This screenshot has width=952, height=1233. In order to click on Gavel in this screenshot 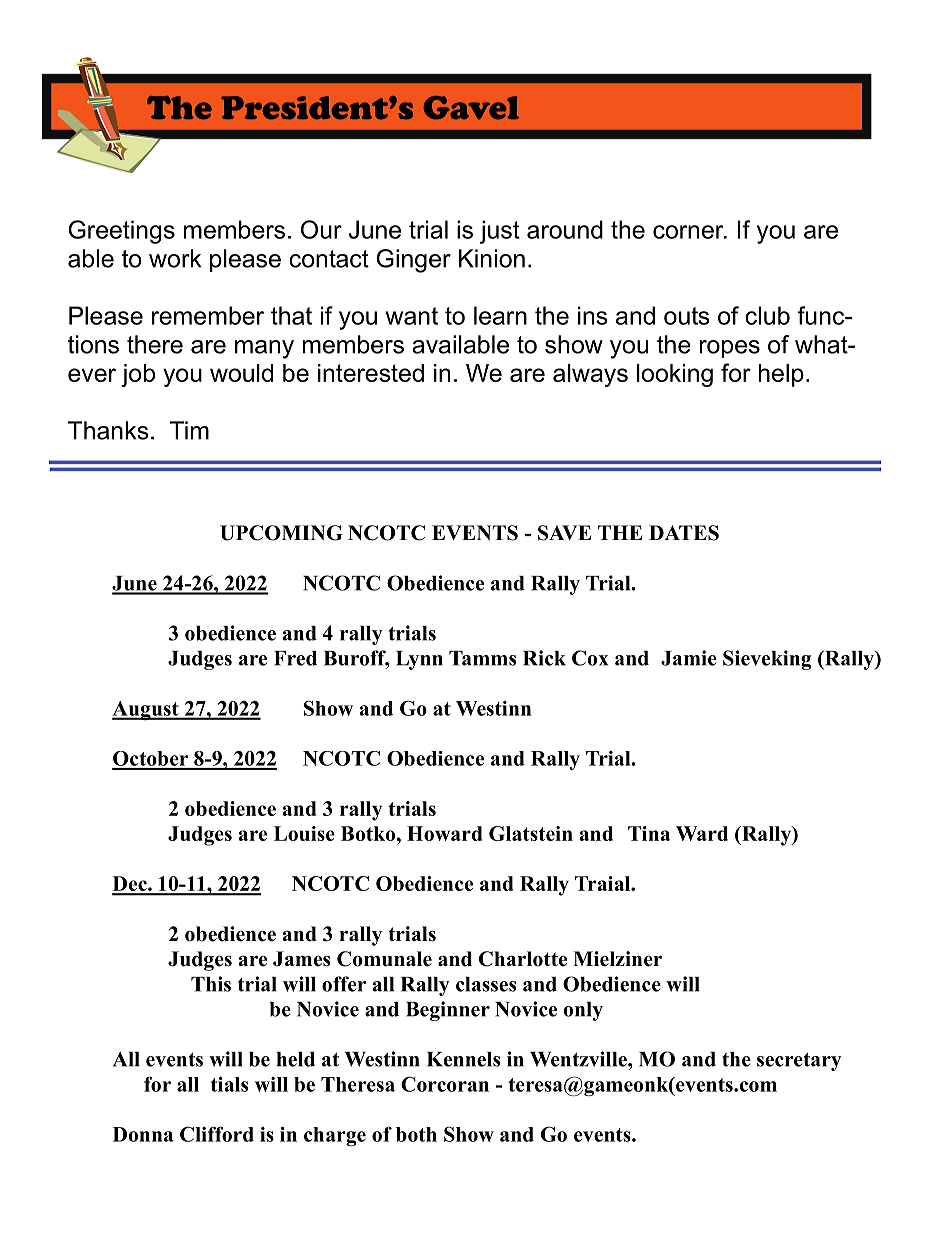, I will do `click(471, 108)`.
